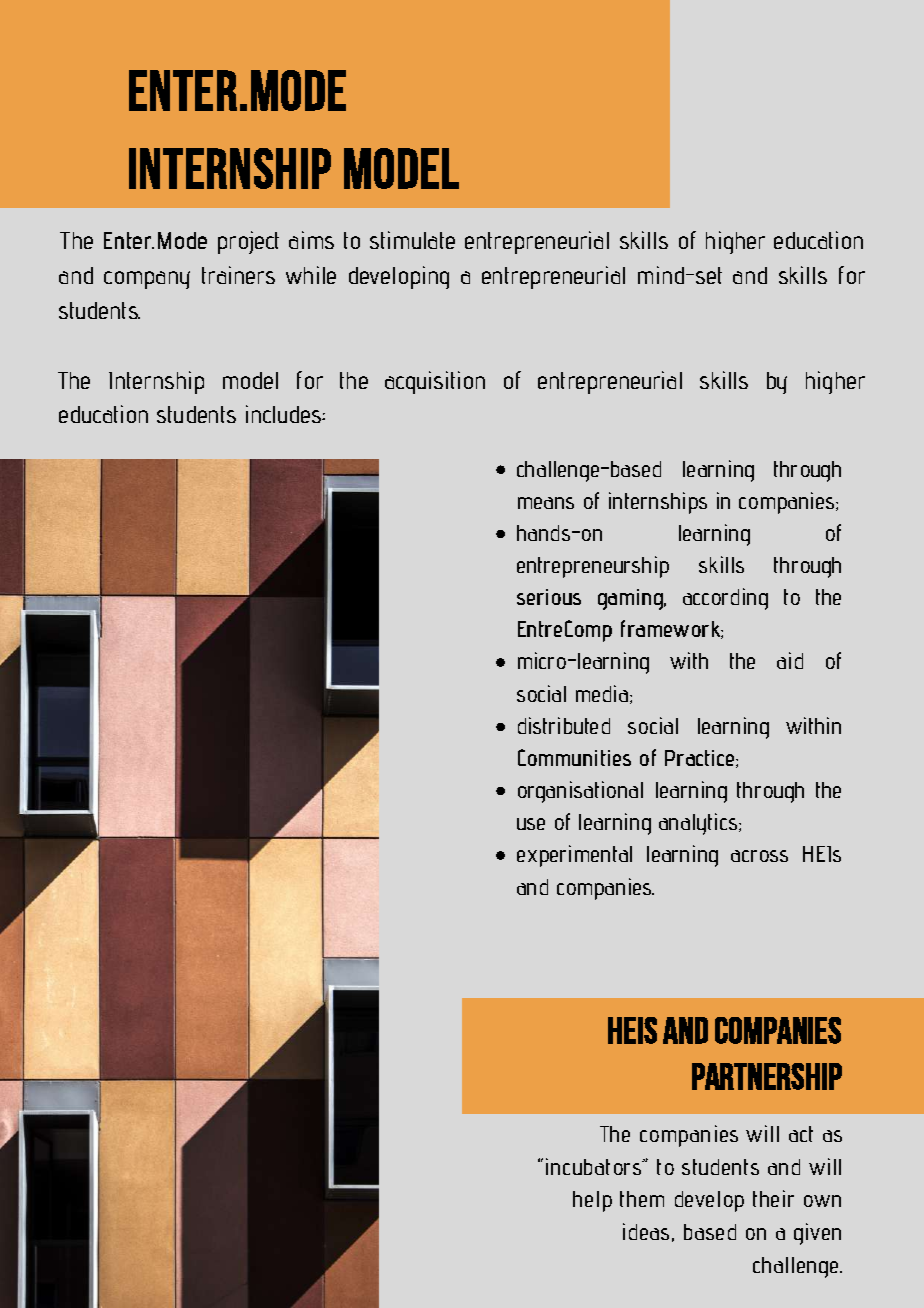 This screenshot has height=1308, width=924. Describe the element at coordinates (593, 567) in the screenshot. I see `entrepreneurship` at that location.
